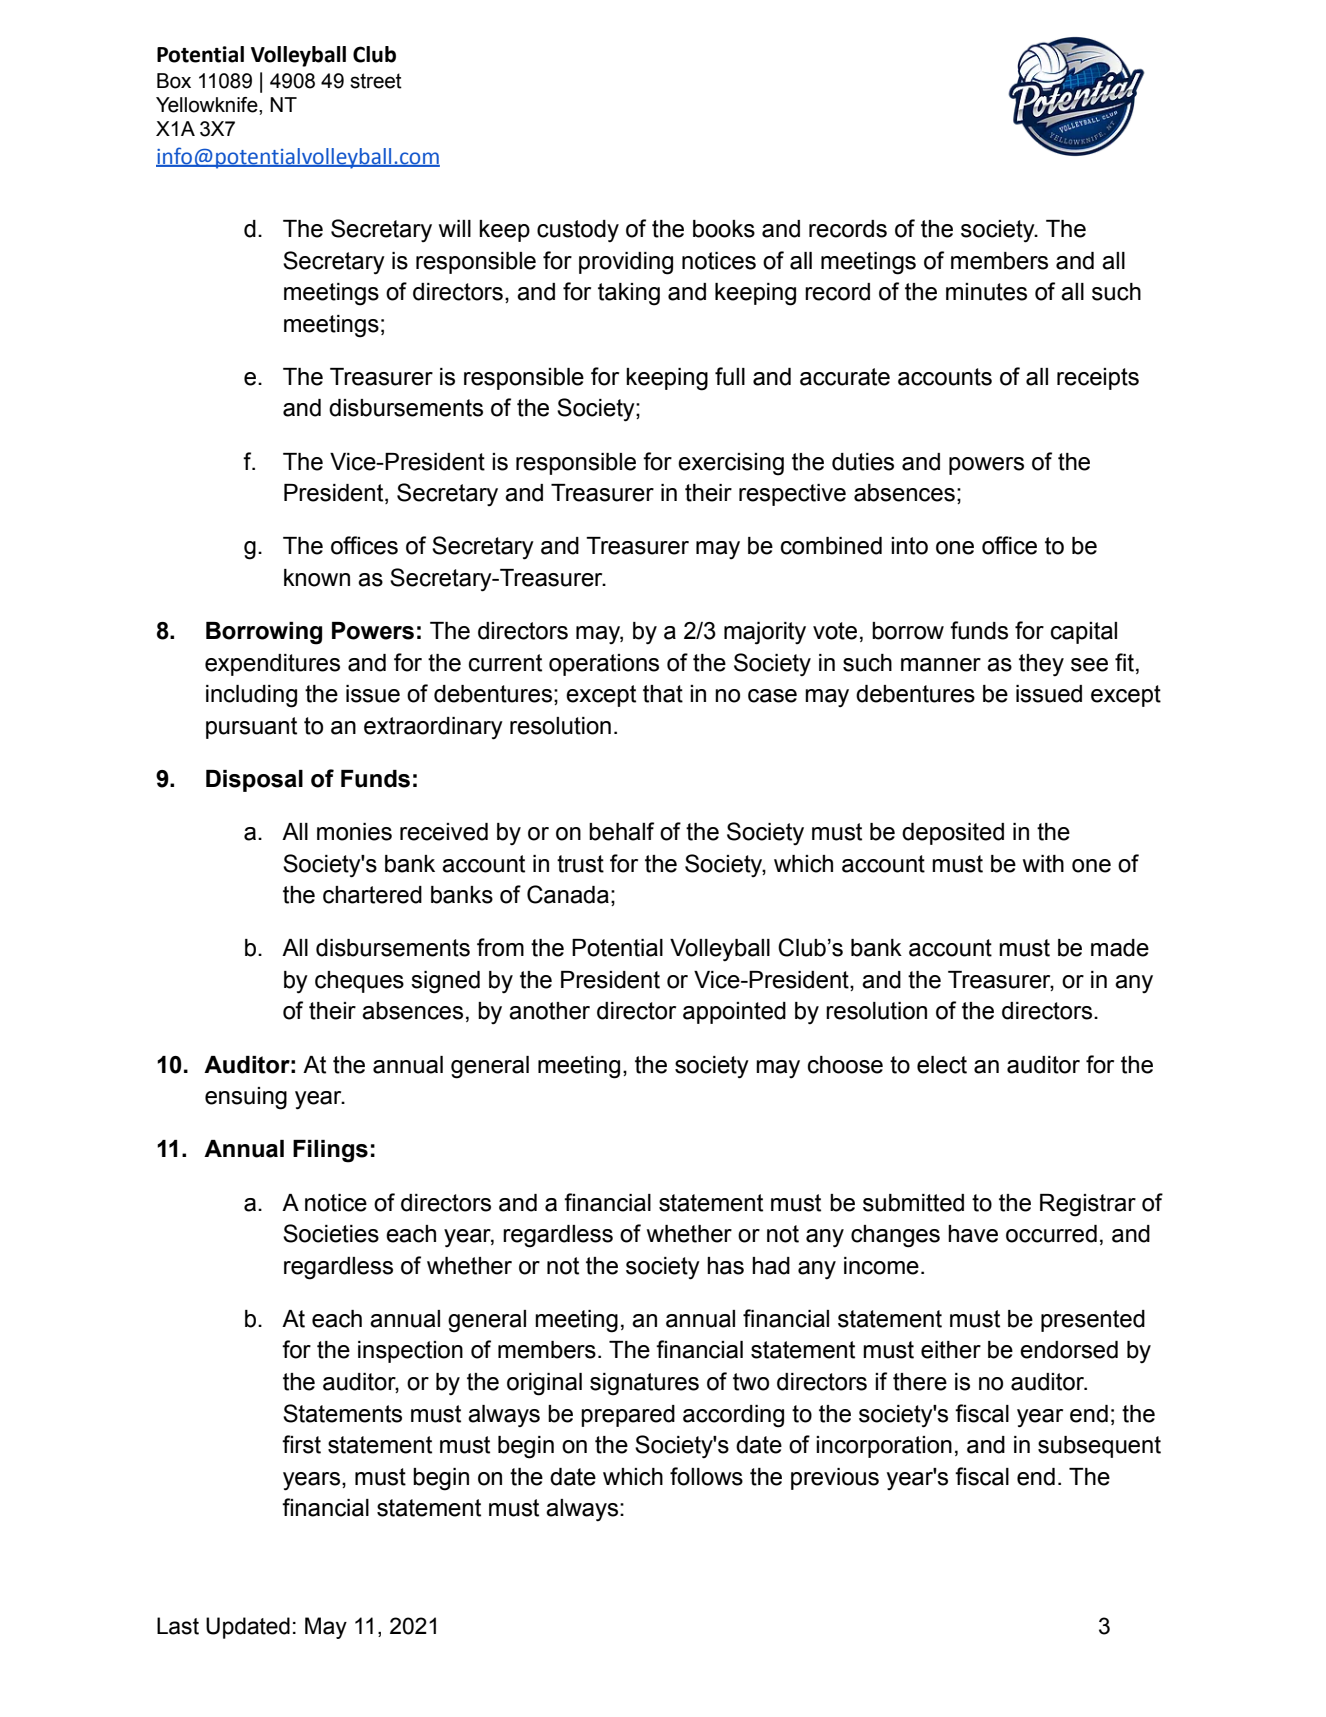 The image size is (1326, 1717). Describe the element at coordinates (354, 832) in the image. I see `monies` at that location.
